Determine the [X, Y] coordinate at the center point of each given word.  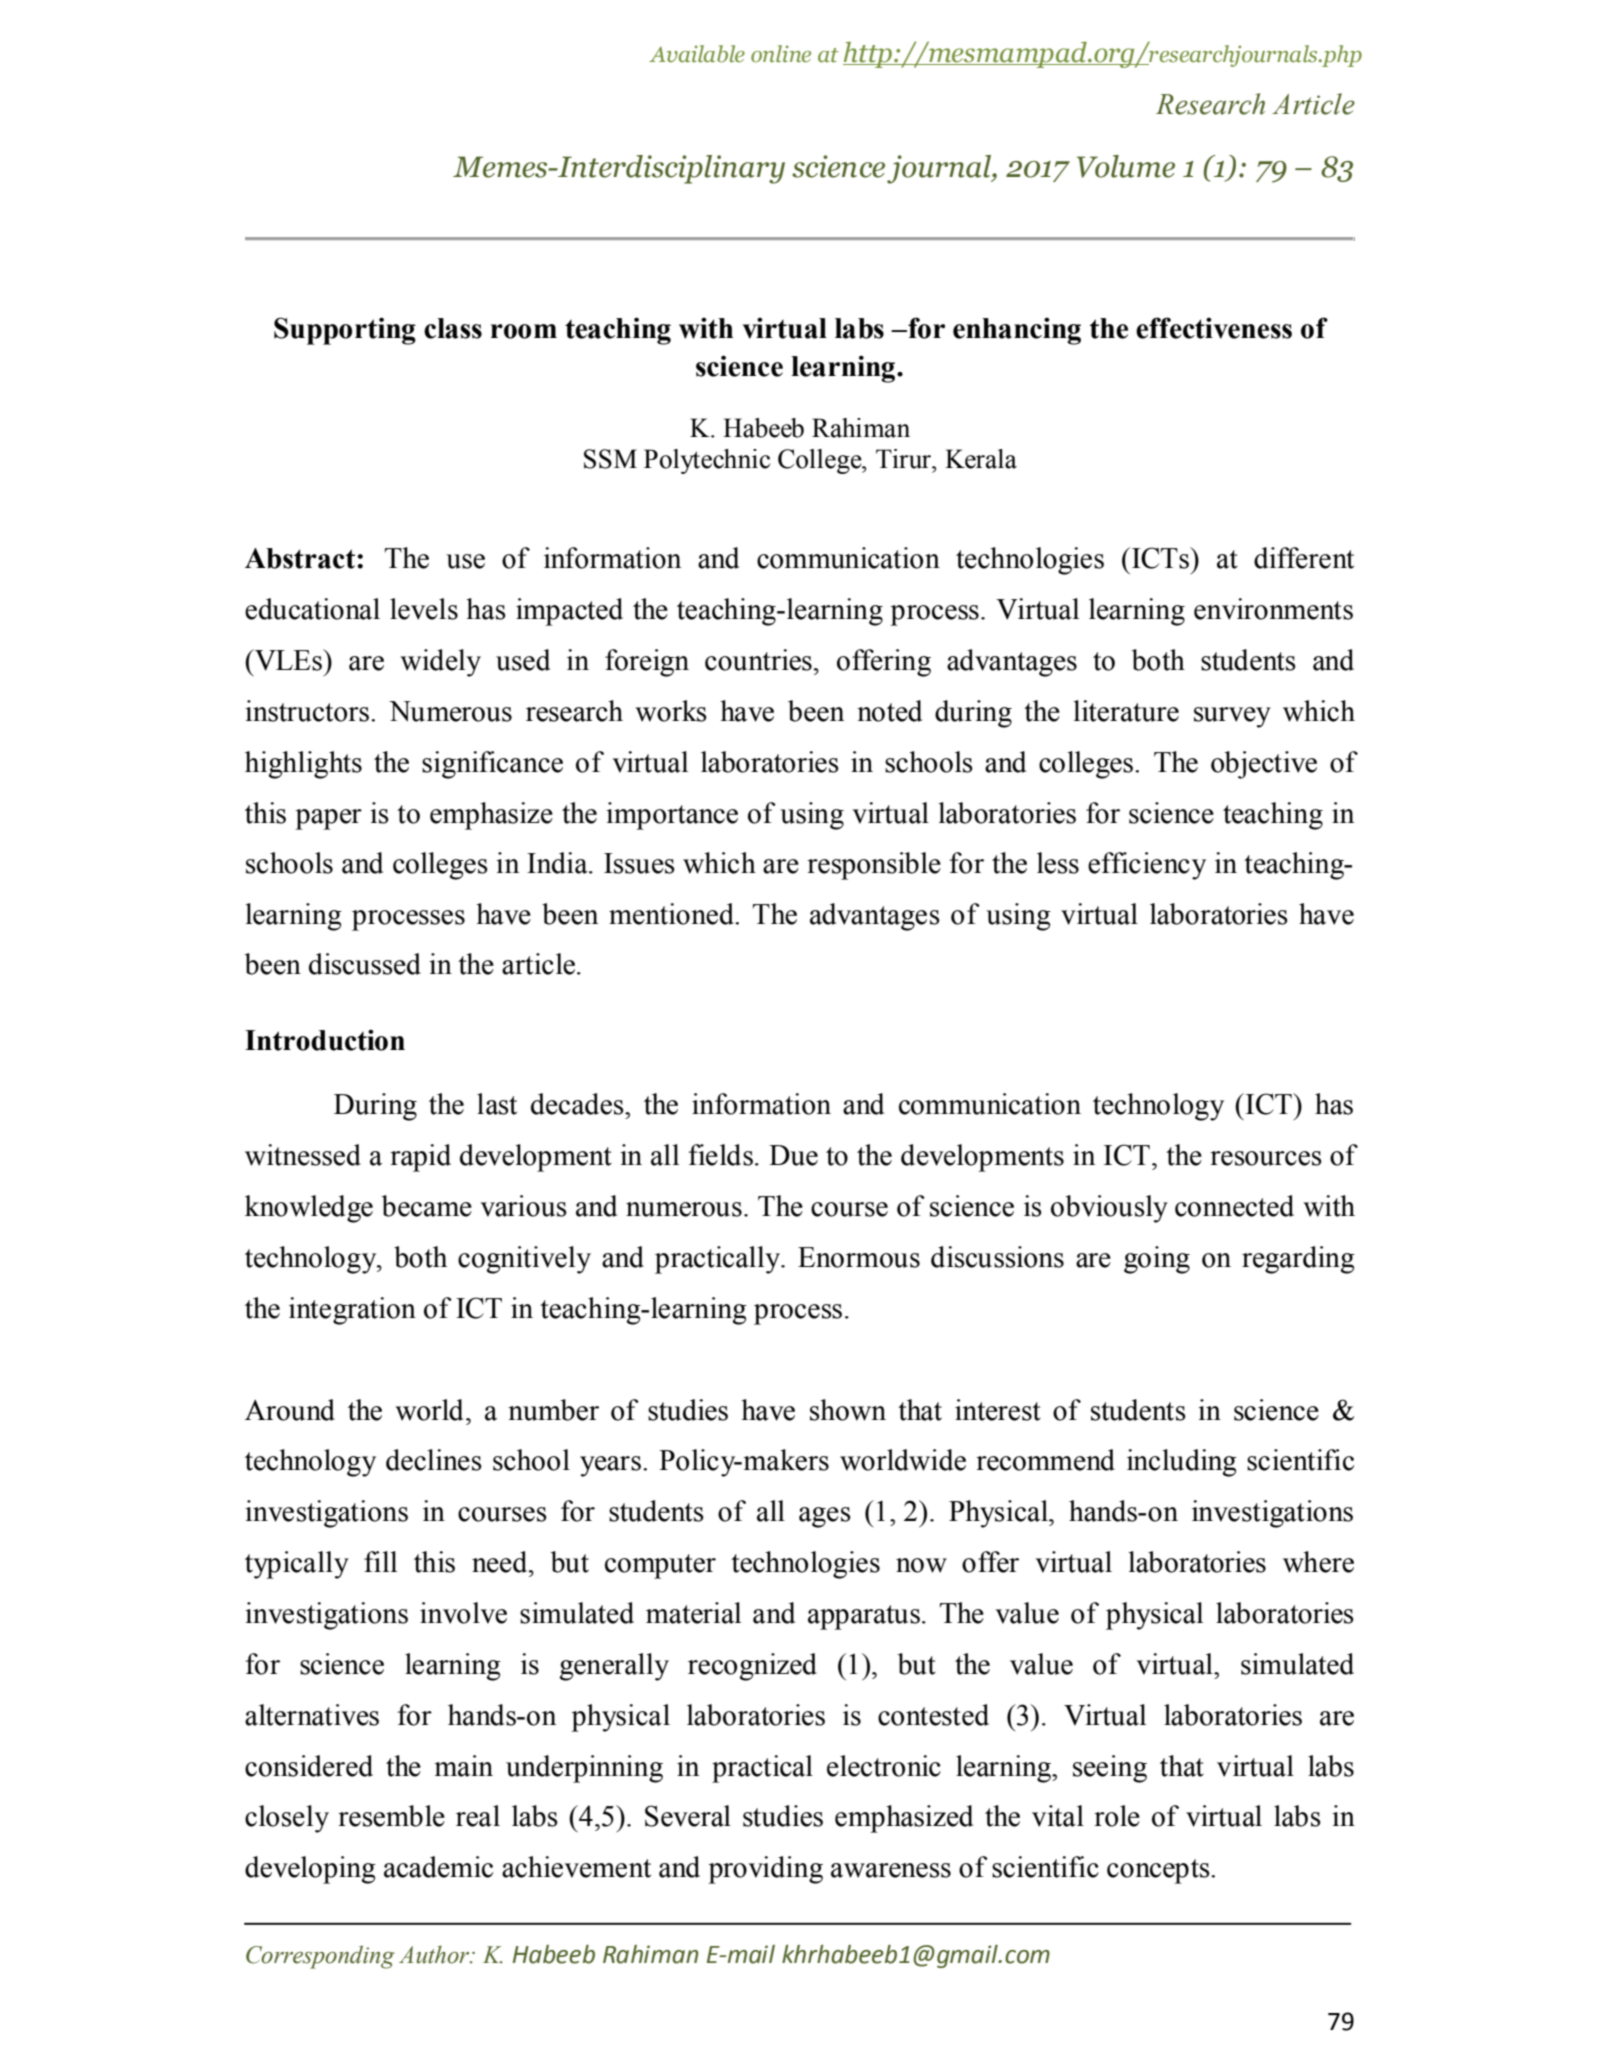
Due [793, 1155]
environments [1273, 609]
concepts [1159, 1871]
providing [765, 1870]
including [1182, 1463]
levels [424, 609]
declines [434, 1460]
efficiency [1147, 866]
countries [758, 660]
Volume [1126, 166]
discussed [365, 964]
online [781, 54]
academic [438, 1867]
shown [848, 1410]
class [453, 328]
